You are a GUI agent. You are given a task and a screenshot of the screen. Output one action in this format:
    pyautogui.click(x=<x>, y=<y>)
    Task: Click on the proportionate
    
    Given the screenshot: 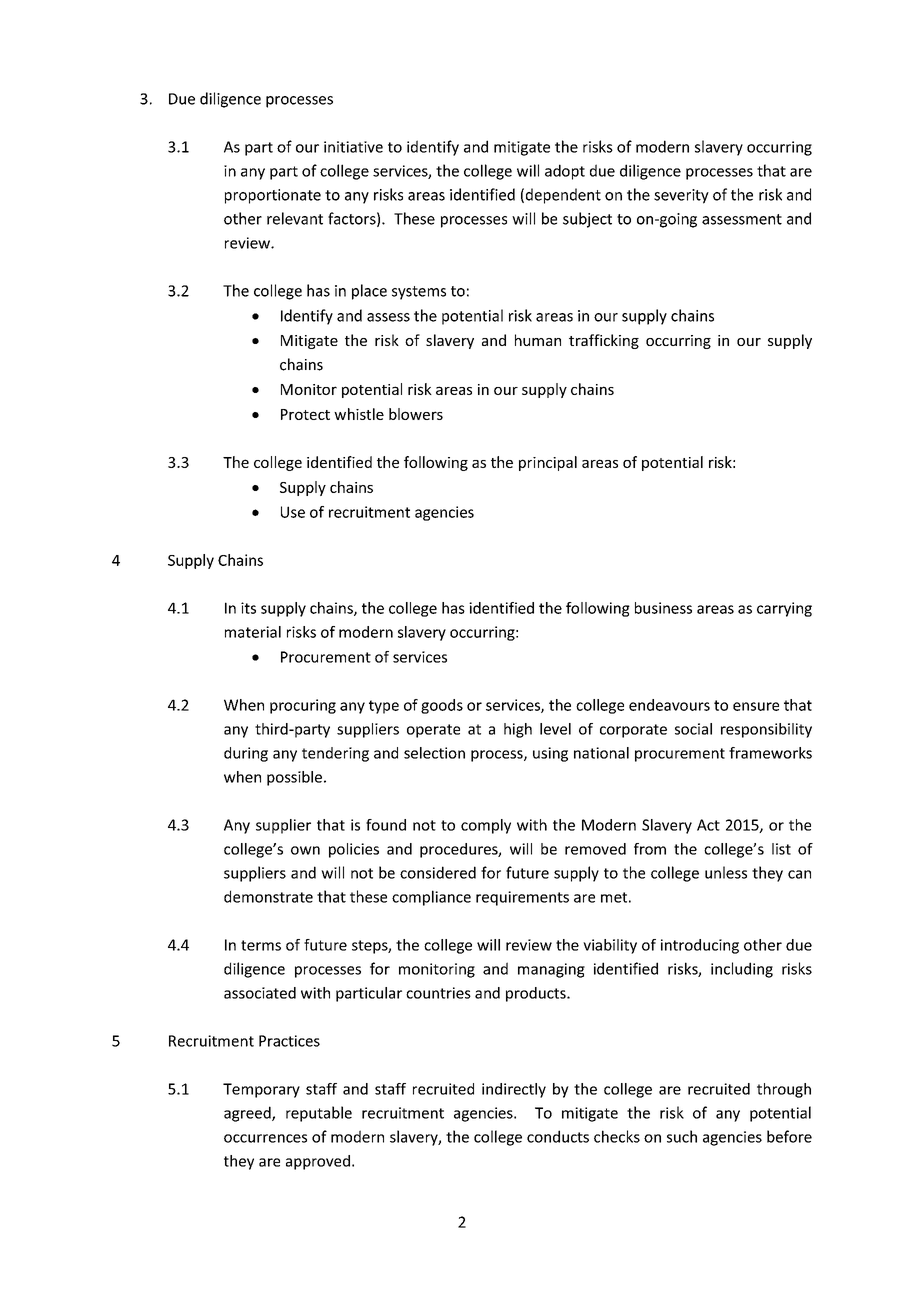 What is the action you would take?
    pyautogui.click(x=273, y=196)
